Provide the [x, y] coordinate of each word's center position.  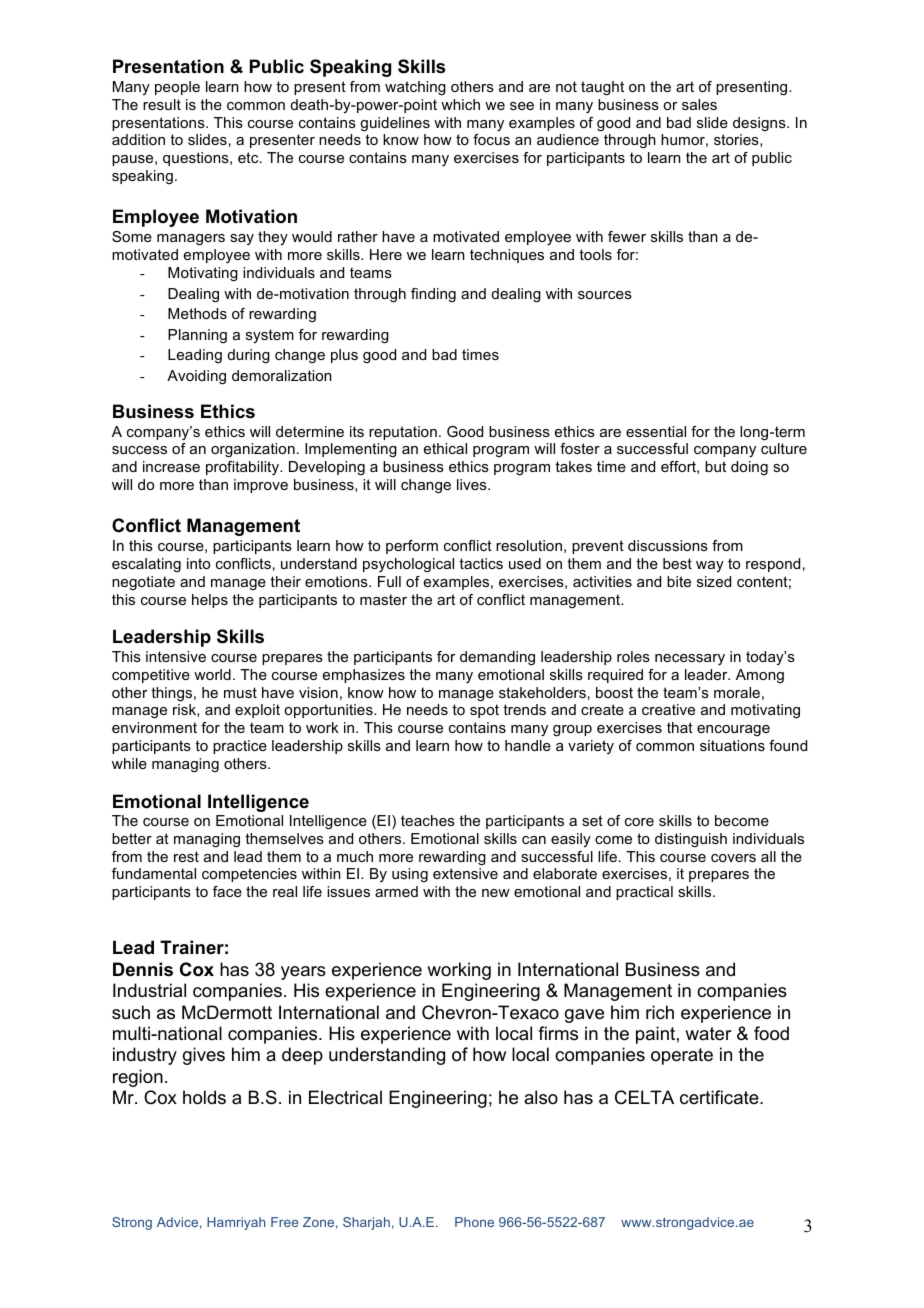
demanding [497, 658]
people [177, 88]
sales [699, 104]
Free [284, 1222]
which [460, 104]
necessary [690, 659]
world [212, 674]
